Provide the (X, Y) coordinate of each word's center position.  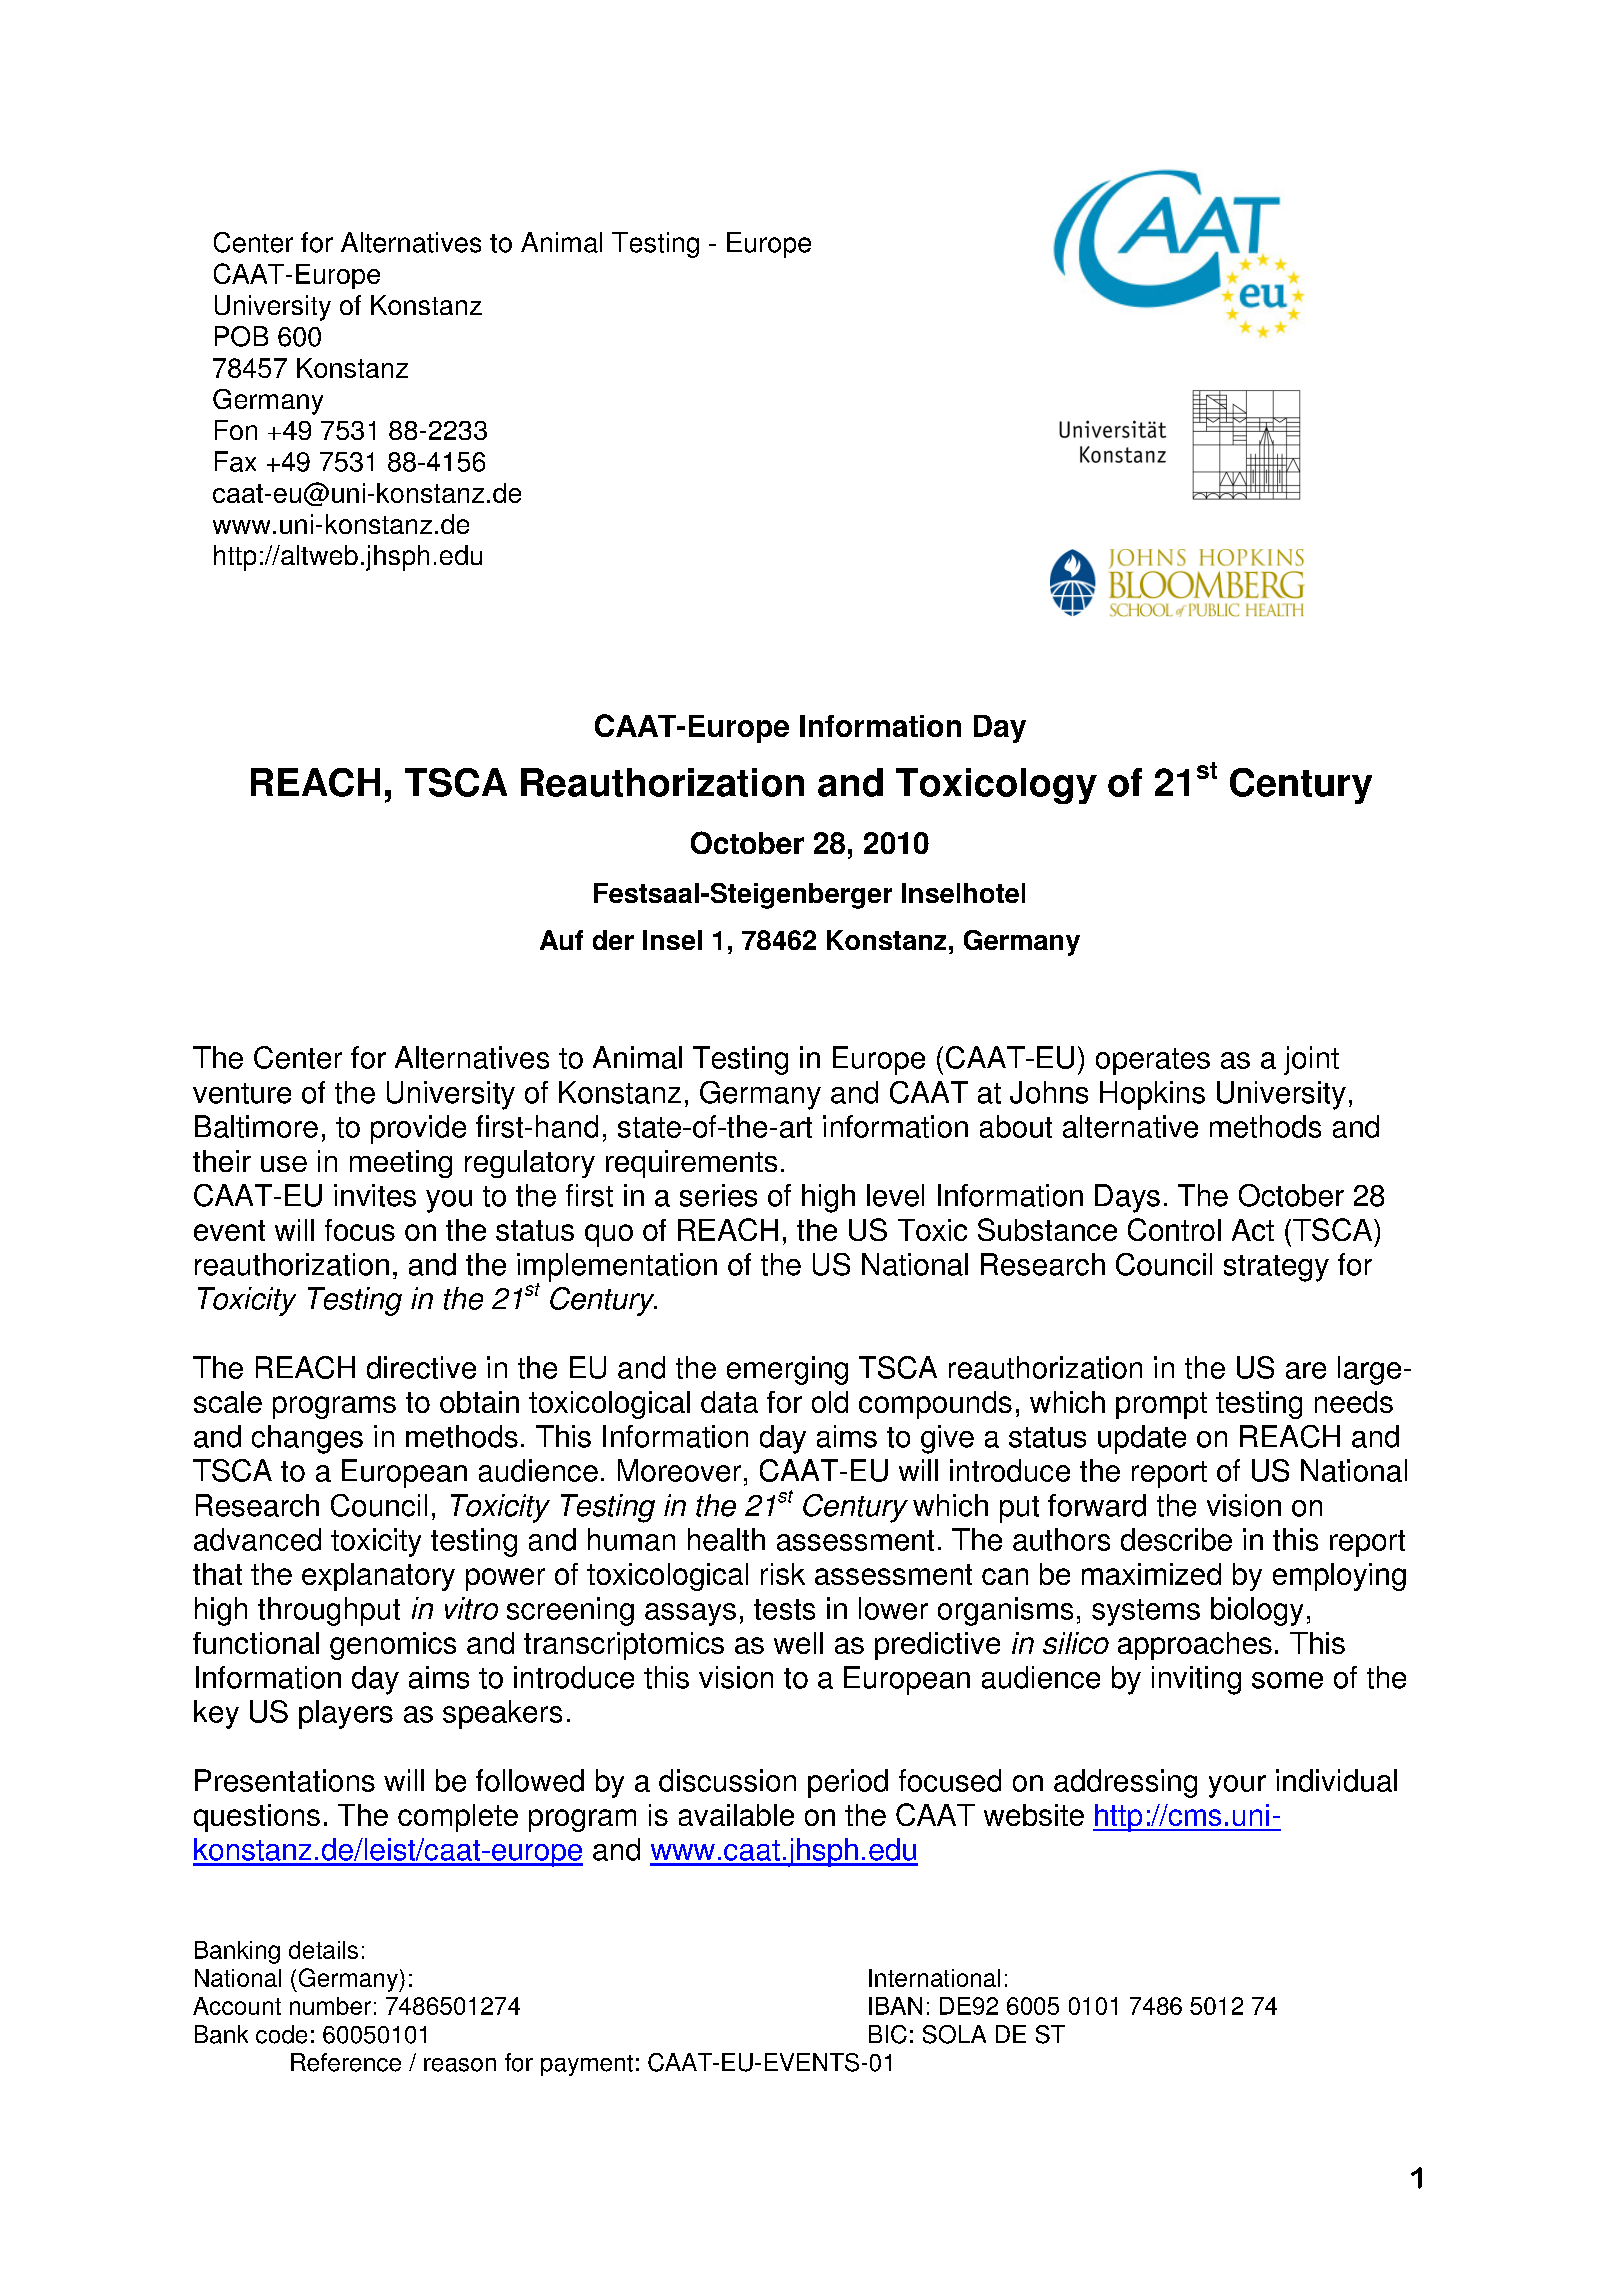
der (613, 940)
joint (1311, 1060)
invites (375, 1195)
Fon (236, 430)
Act (1253, 1230)
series (718, 1195)
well (798, 1643)
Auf (561, 940)
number (330, 2006)
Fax (235, 461)
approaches (1195, 1646)
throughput (329, 1611)
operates (1153, 1061)
